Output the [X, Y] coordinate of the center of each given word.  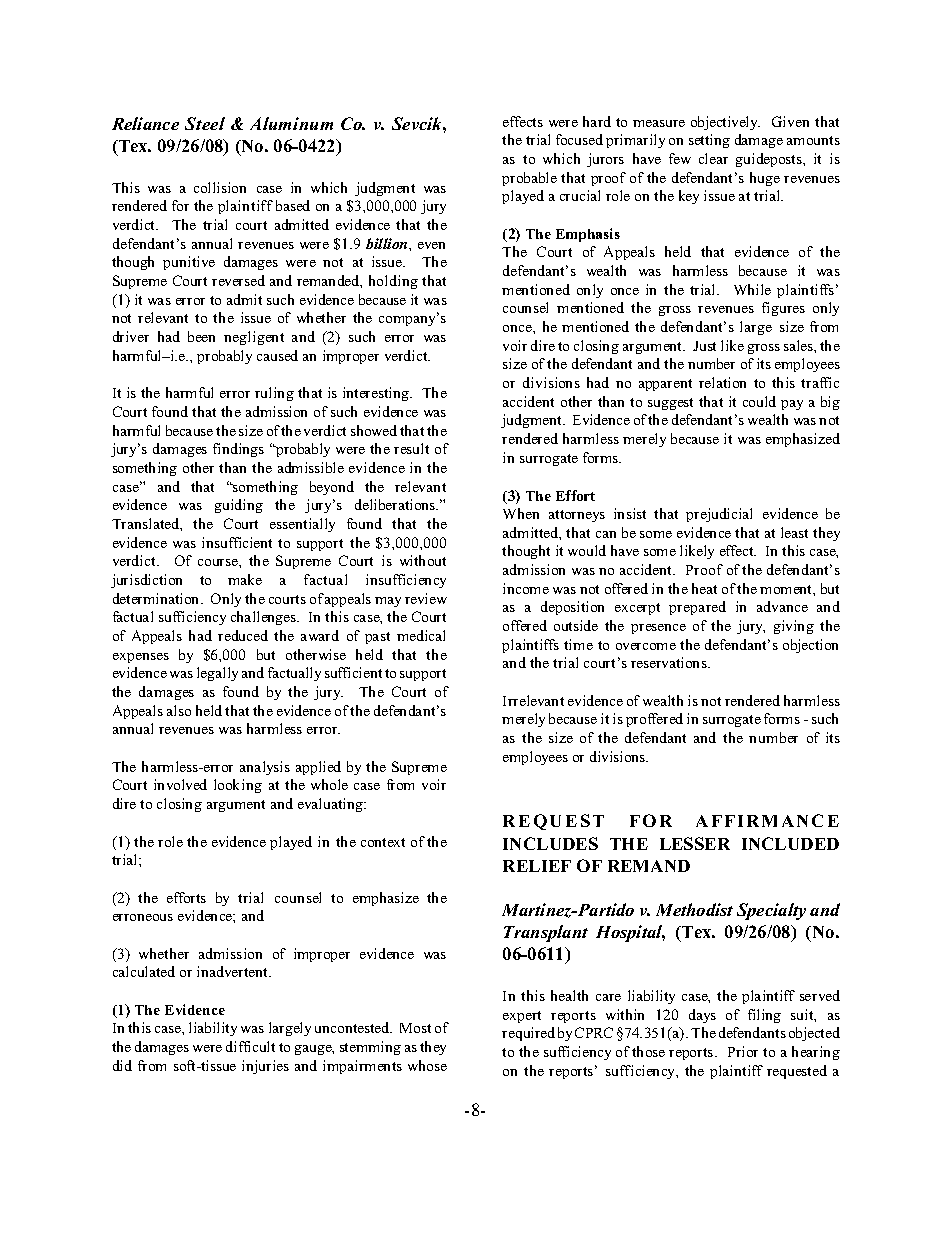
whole [329, 784]
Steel [205, 123]
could [759, 401]
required [528, 1034]
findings [238, 450]
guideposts [770, 160]
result [411, 448]
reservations [670, 662]
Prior [743, 1051]
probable [529, 179]
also [179, 710]
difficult [250, 1046]
